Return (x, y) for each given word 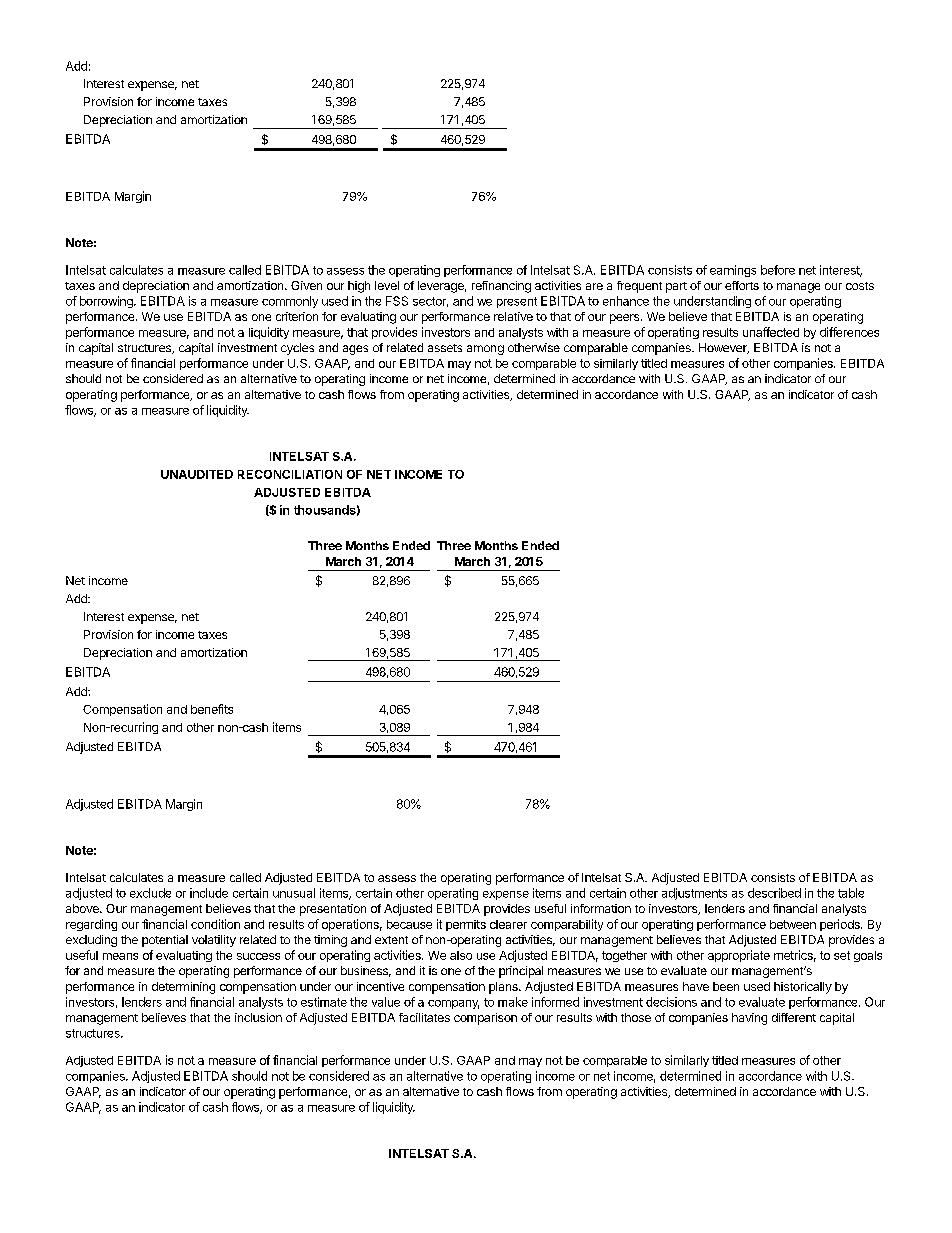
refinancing (501, 287)
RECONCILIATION (290, 474)
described (774, 893)
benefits (212, 709)
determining (183, 988)
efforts (742, 285)
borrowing (107, 302)
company (453, 1004)
